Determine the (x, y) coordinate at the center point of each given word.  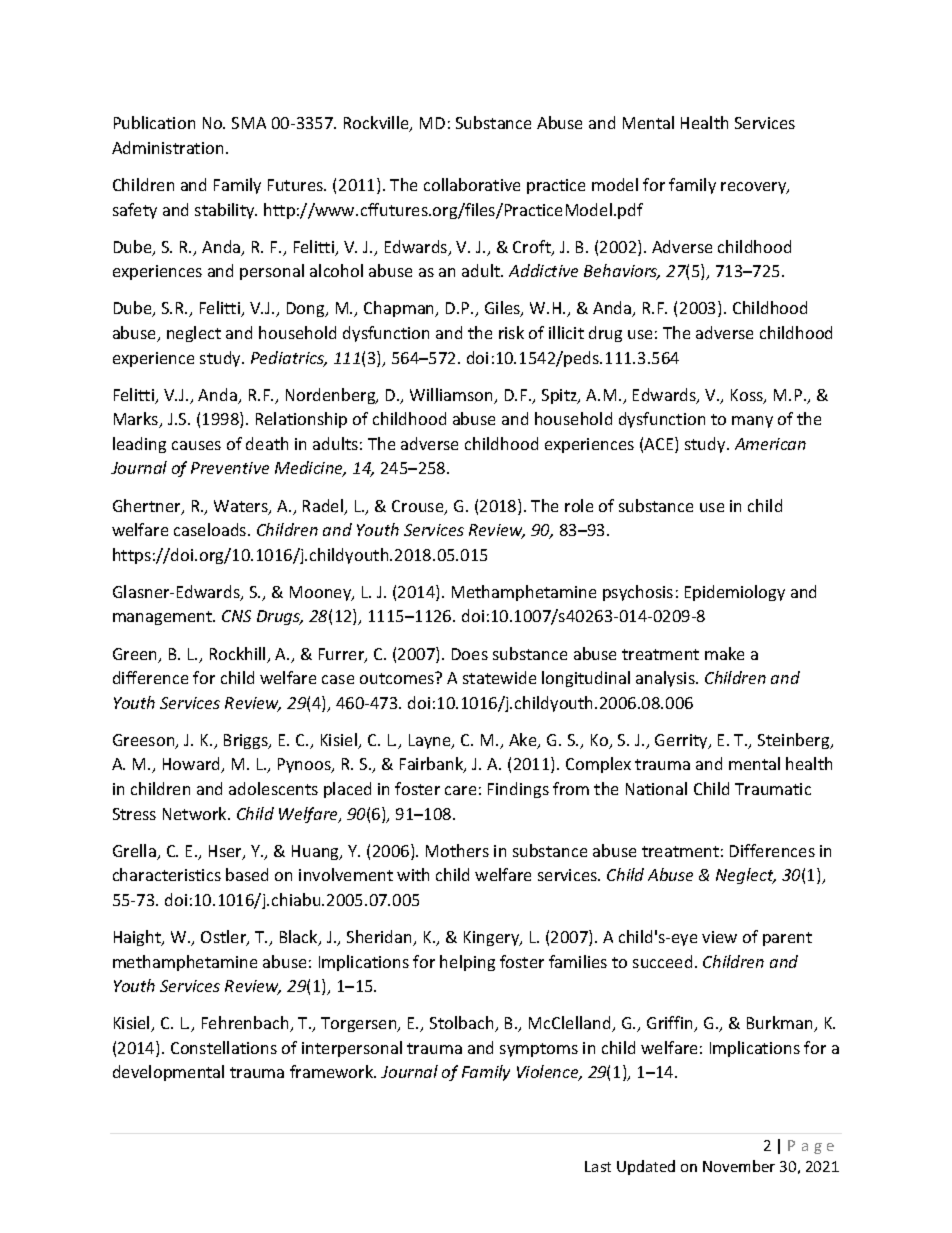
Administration (167, 147)
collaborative (472, 184)
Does (470, 654)
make (724, 653)
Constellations (224, 1047)
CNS (236, 616)
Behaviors (622, 272)
